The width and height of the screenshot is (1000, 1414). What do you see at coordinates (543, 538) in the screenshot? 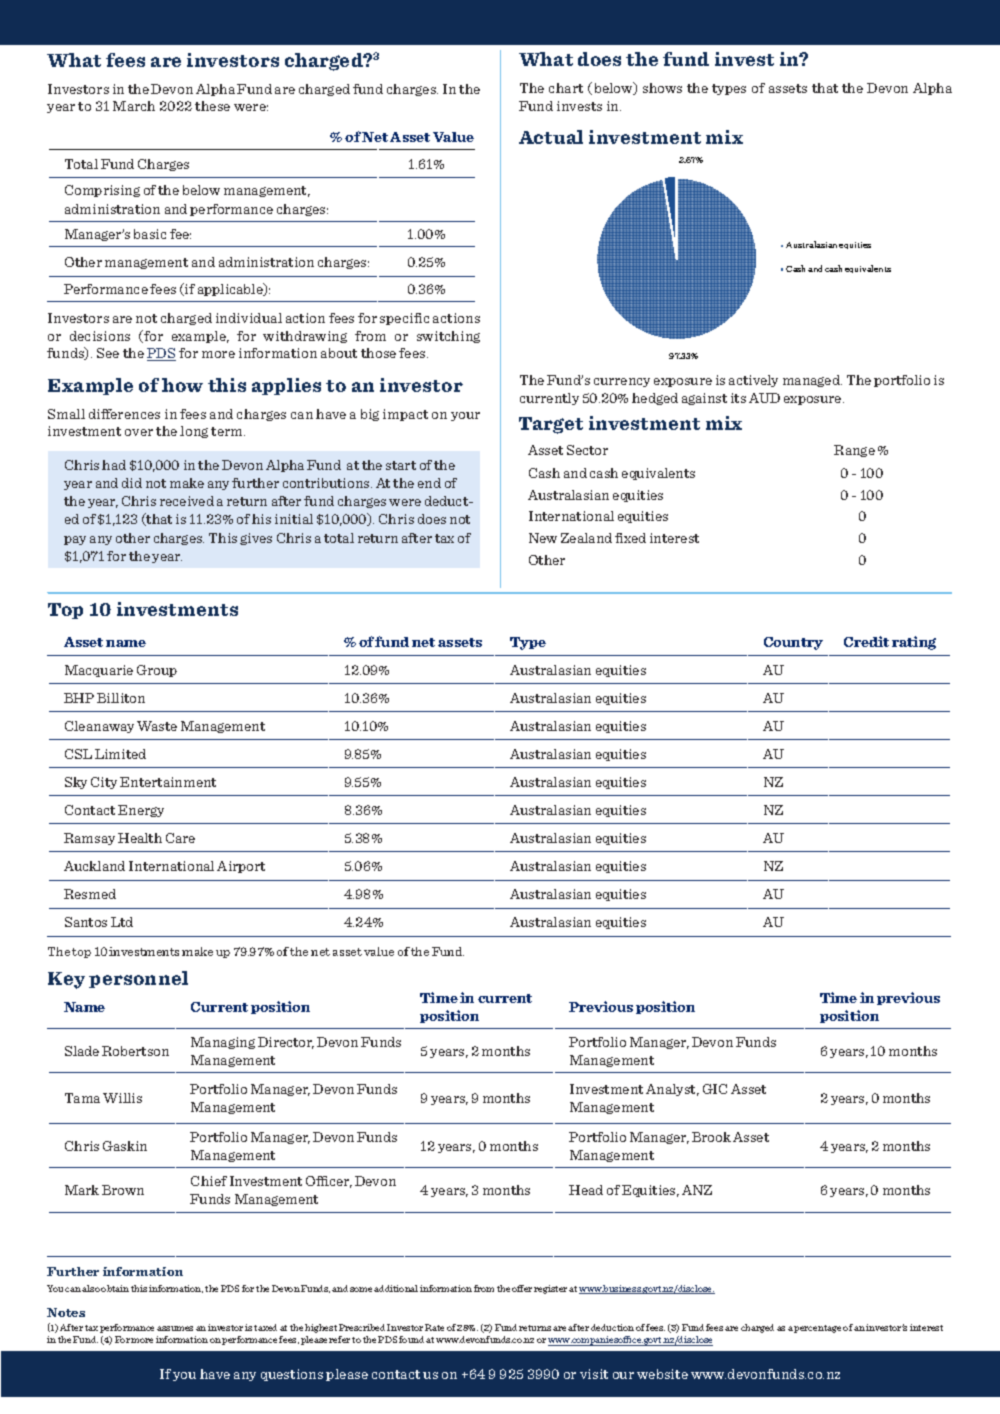
I see `New` at bounding box center [543, 538].
